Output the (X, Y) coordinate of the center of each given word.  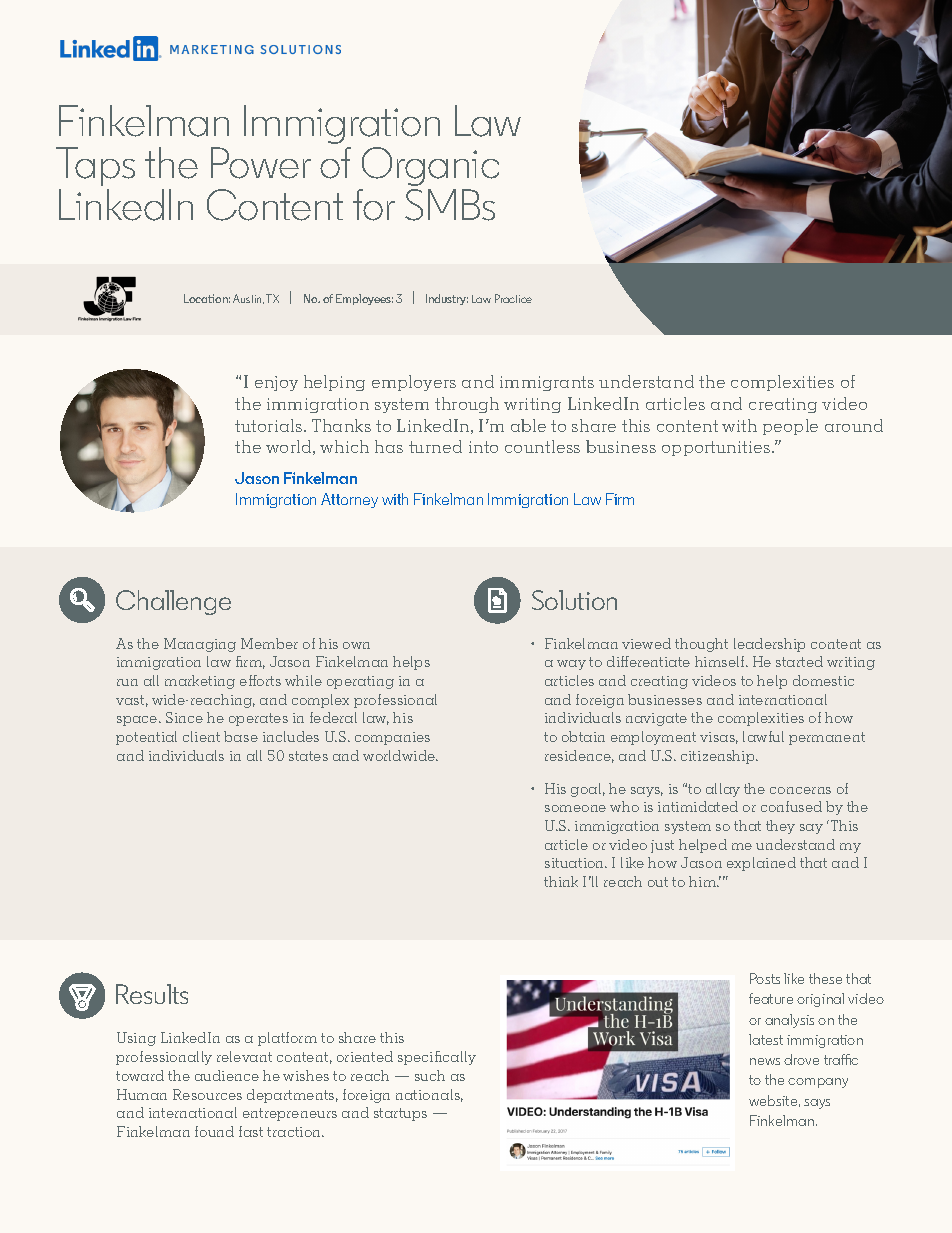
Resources (207, 1094)
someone (575, 808)
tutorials (270, 425)
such (430, 1075)
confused (791, 806)
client (201, 736)
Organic (430, 166)
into (483, 447)
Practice (513, 298)
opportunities (717, 448)
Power (261, 163)
